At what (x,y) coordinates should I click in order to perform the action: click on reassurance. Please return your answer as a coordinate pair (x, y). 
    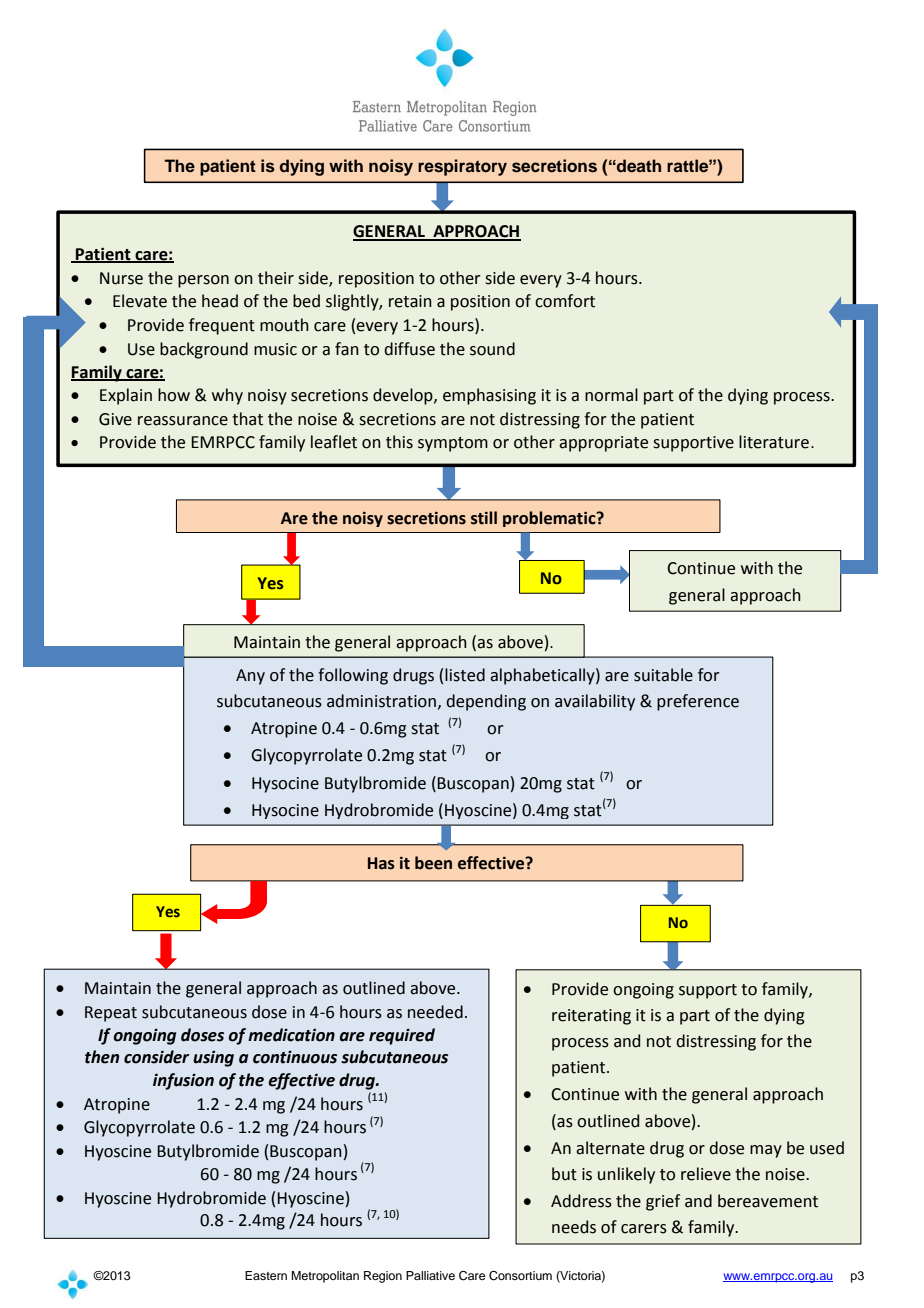
    Looking at the image, I should click on (183, 421).
